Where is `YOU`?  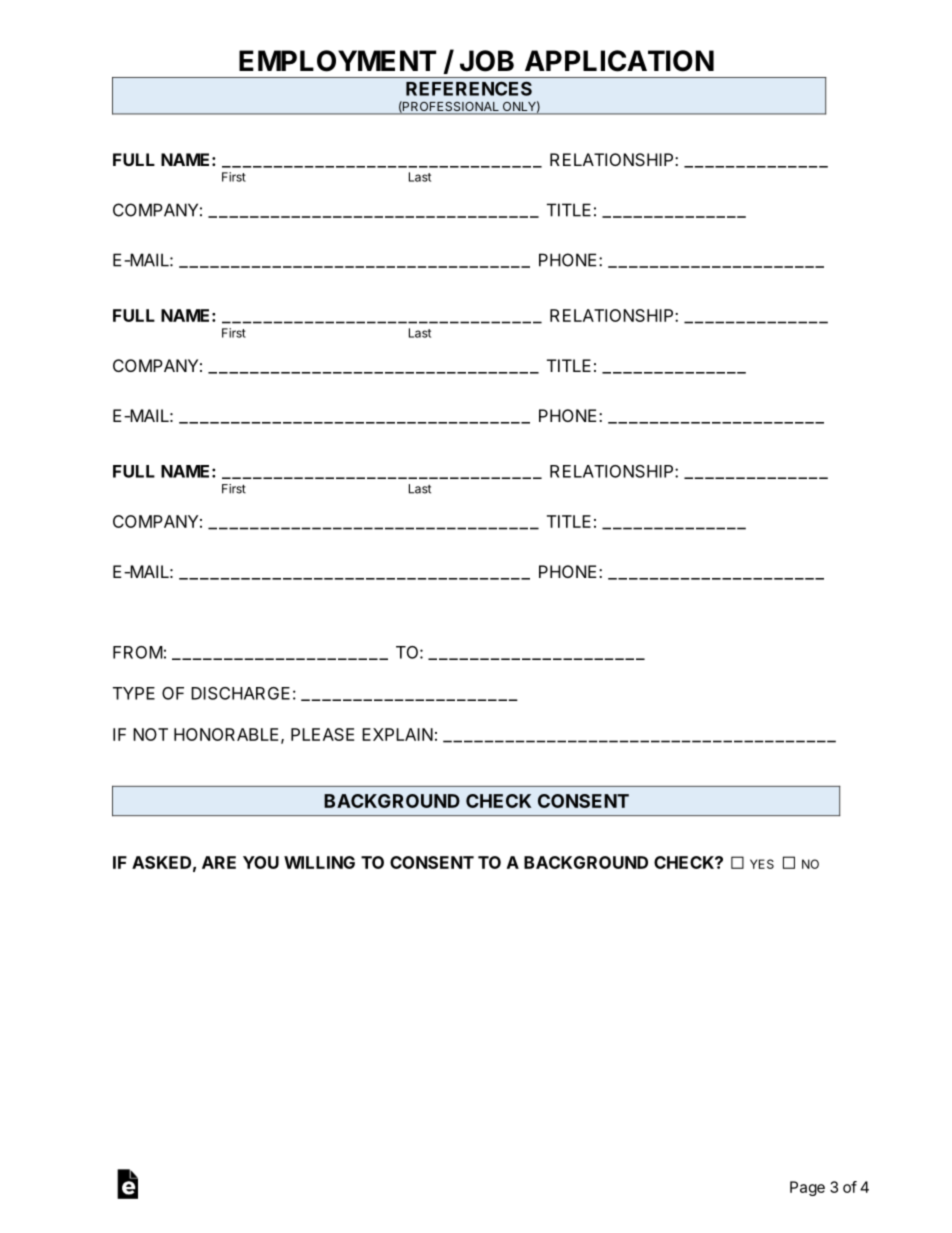 YOU is located at coordinates (261, 862).
